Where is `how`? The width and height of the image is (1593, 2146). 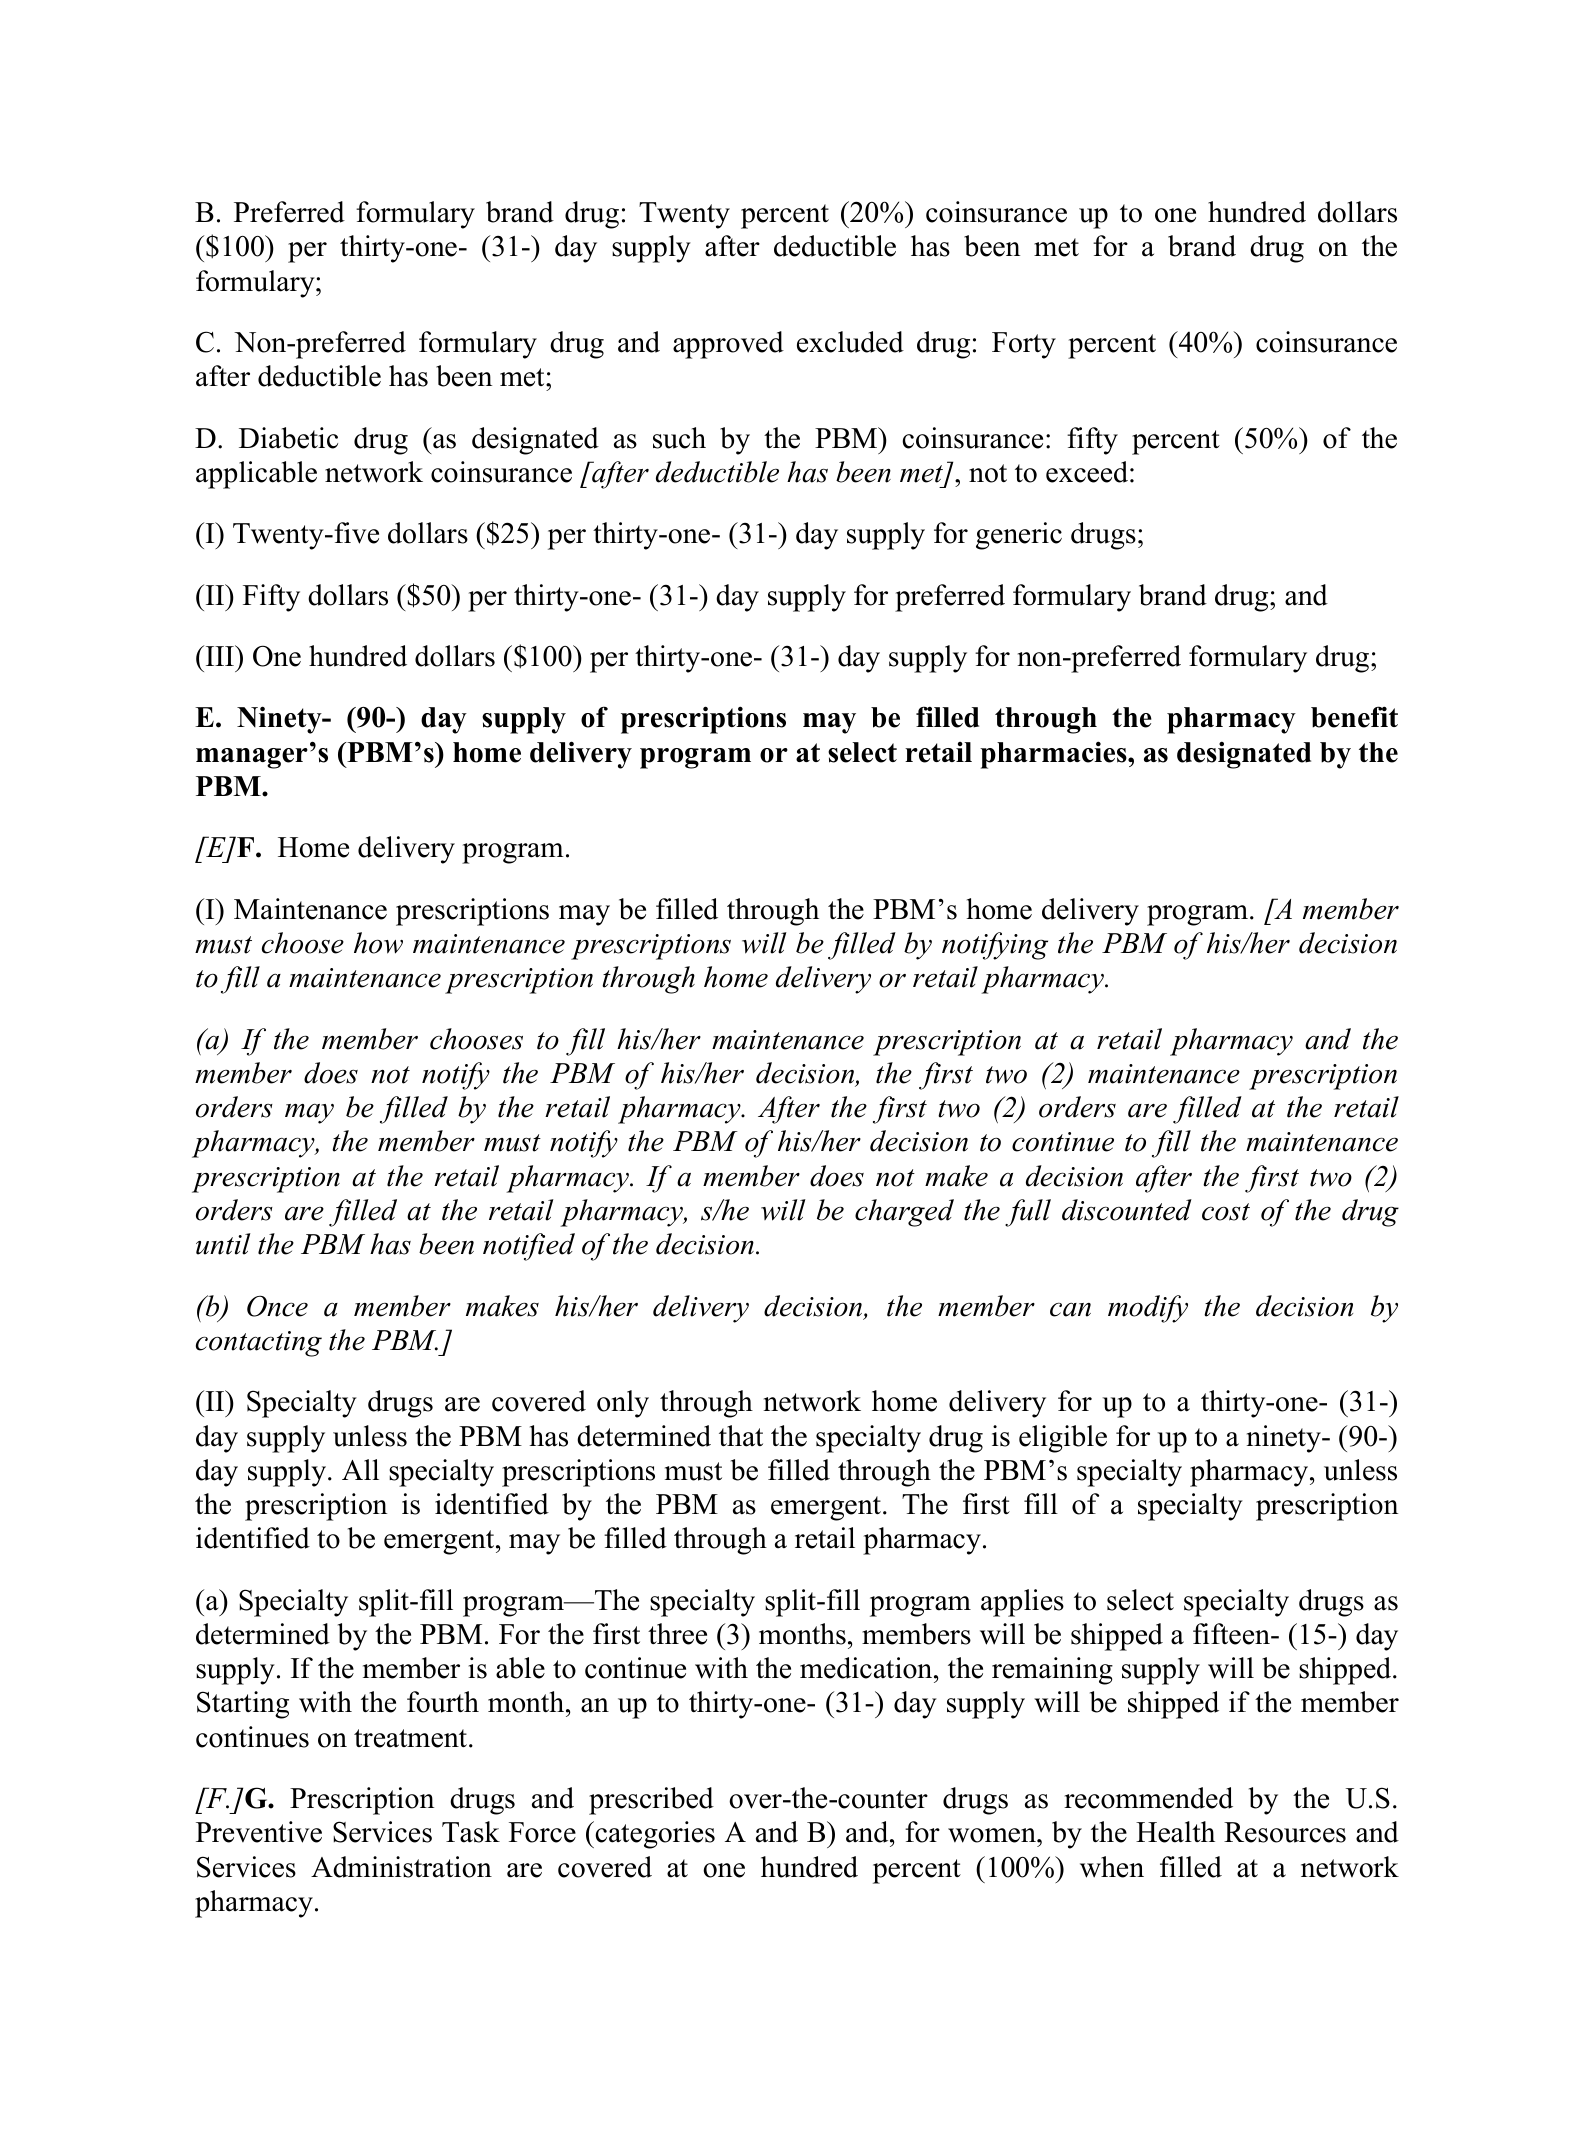
how is located at coordinates (378, 943).
